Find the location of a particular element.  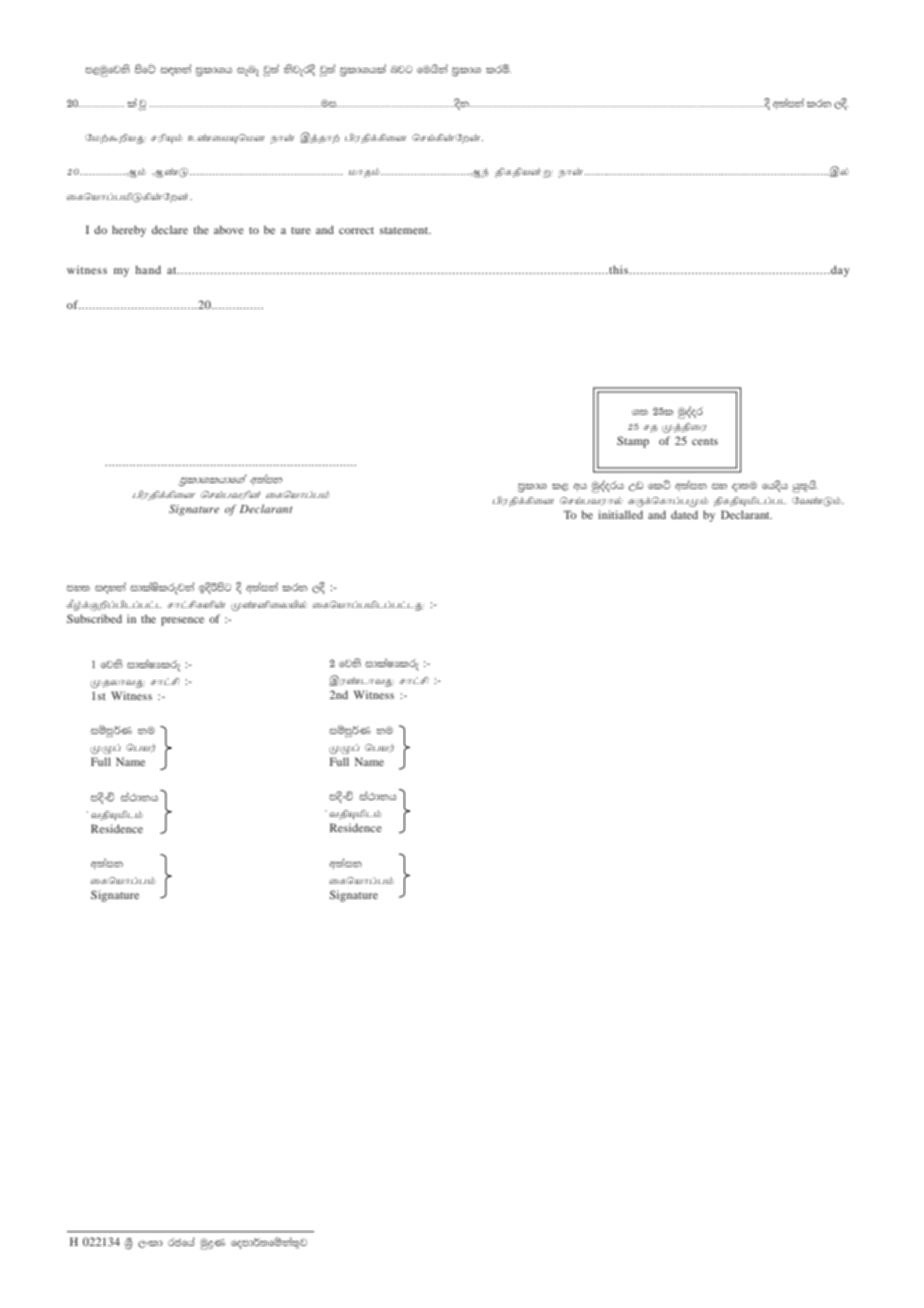

presence is located at coordinates (182, 621).
